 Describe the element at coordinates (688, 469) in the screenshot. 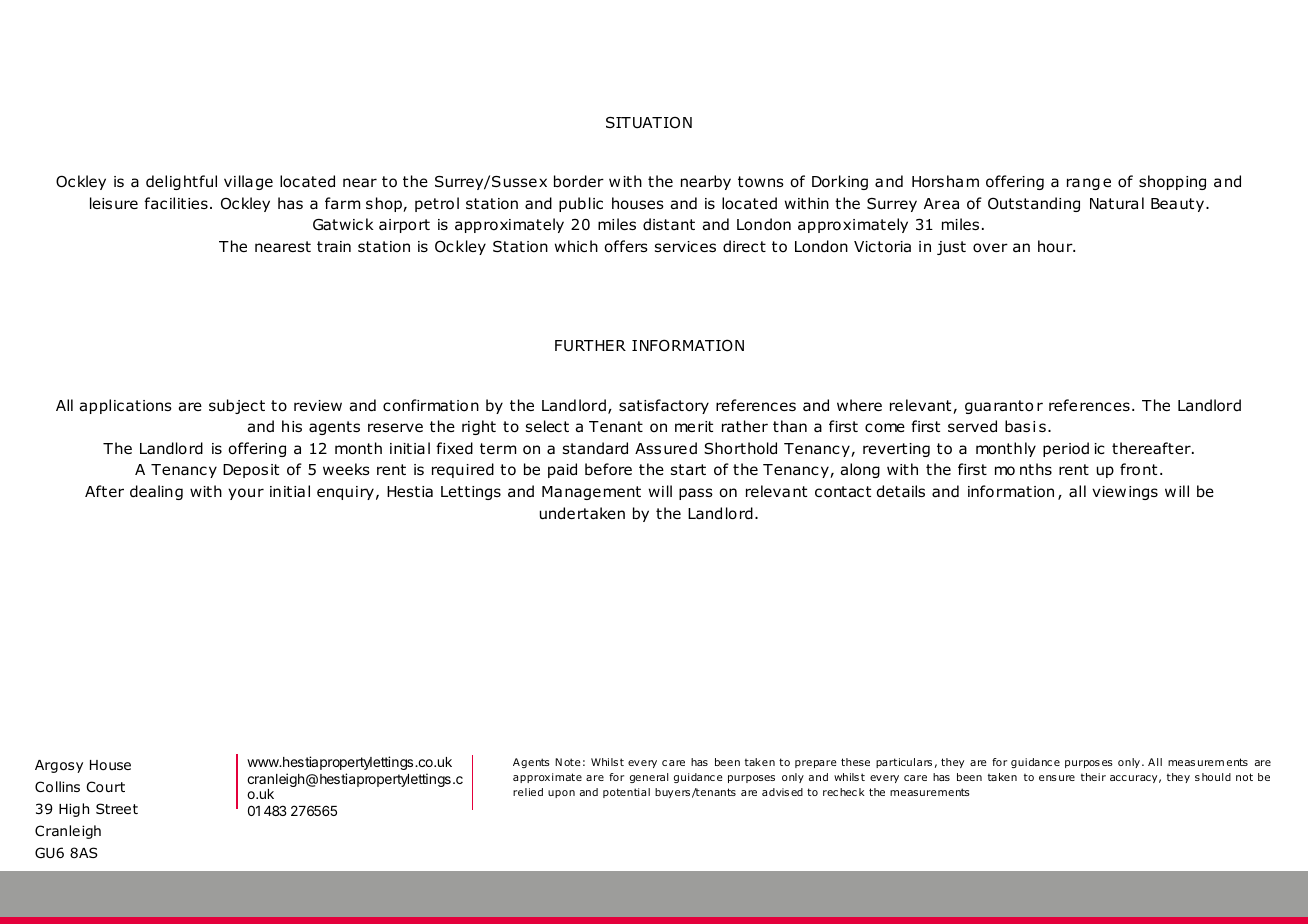

I see `start` at that location.
